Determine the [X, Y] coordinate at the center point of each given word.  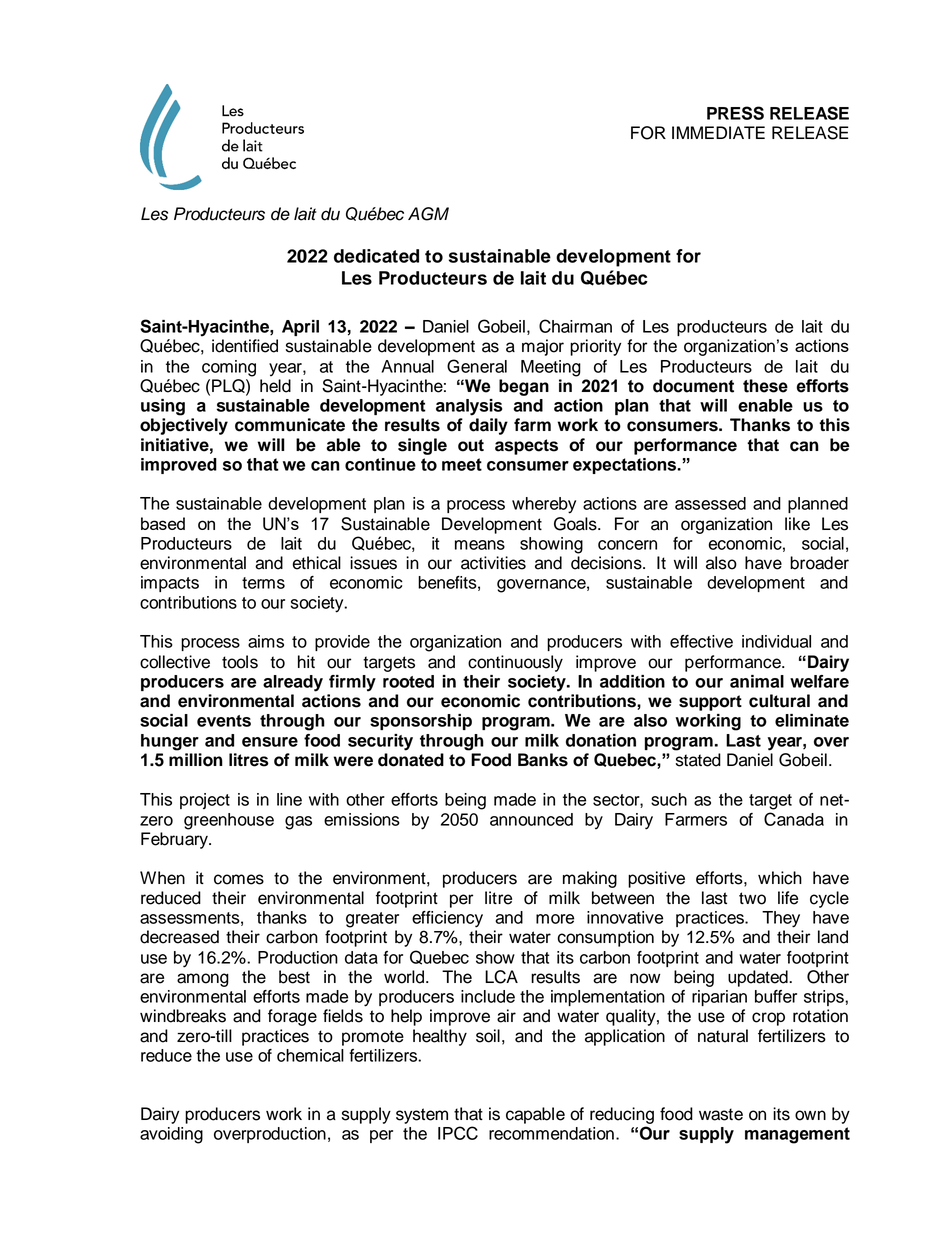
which [780, 878]
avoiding [171, 1135]
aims [266, 641]
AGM [428, 214]
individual [776, 641]
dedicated [376, 256]
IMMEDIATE [718, 132]
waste [721, 1114]
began [524, 387]
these [765, 386]
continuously [515, 663]
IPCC [458, 1133]
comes [239, 879]
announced [531, 819]
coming [229, 368]
